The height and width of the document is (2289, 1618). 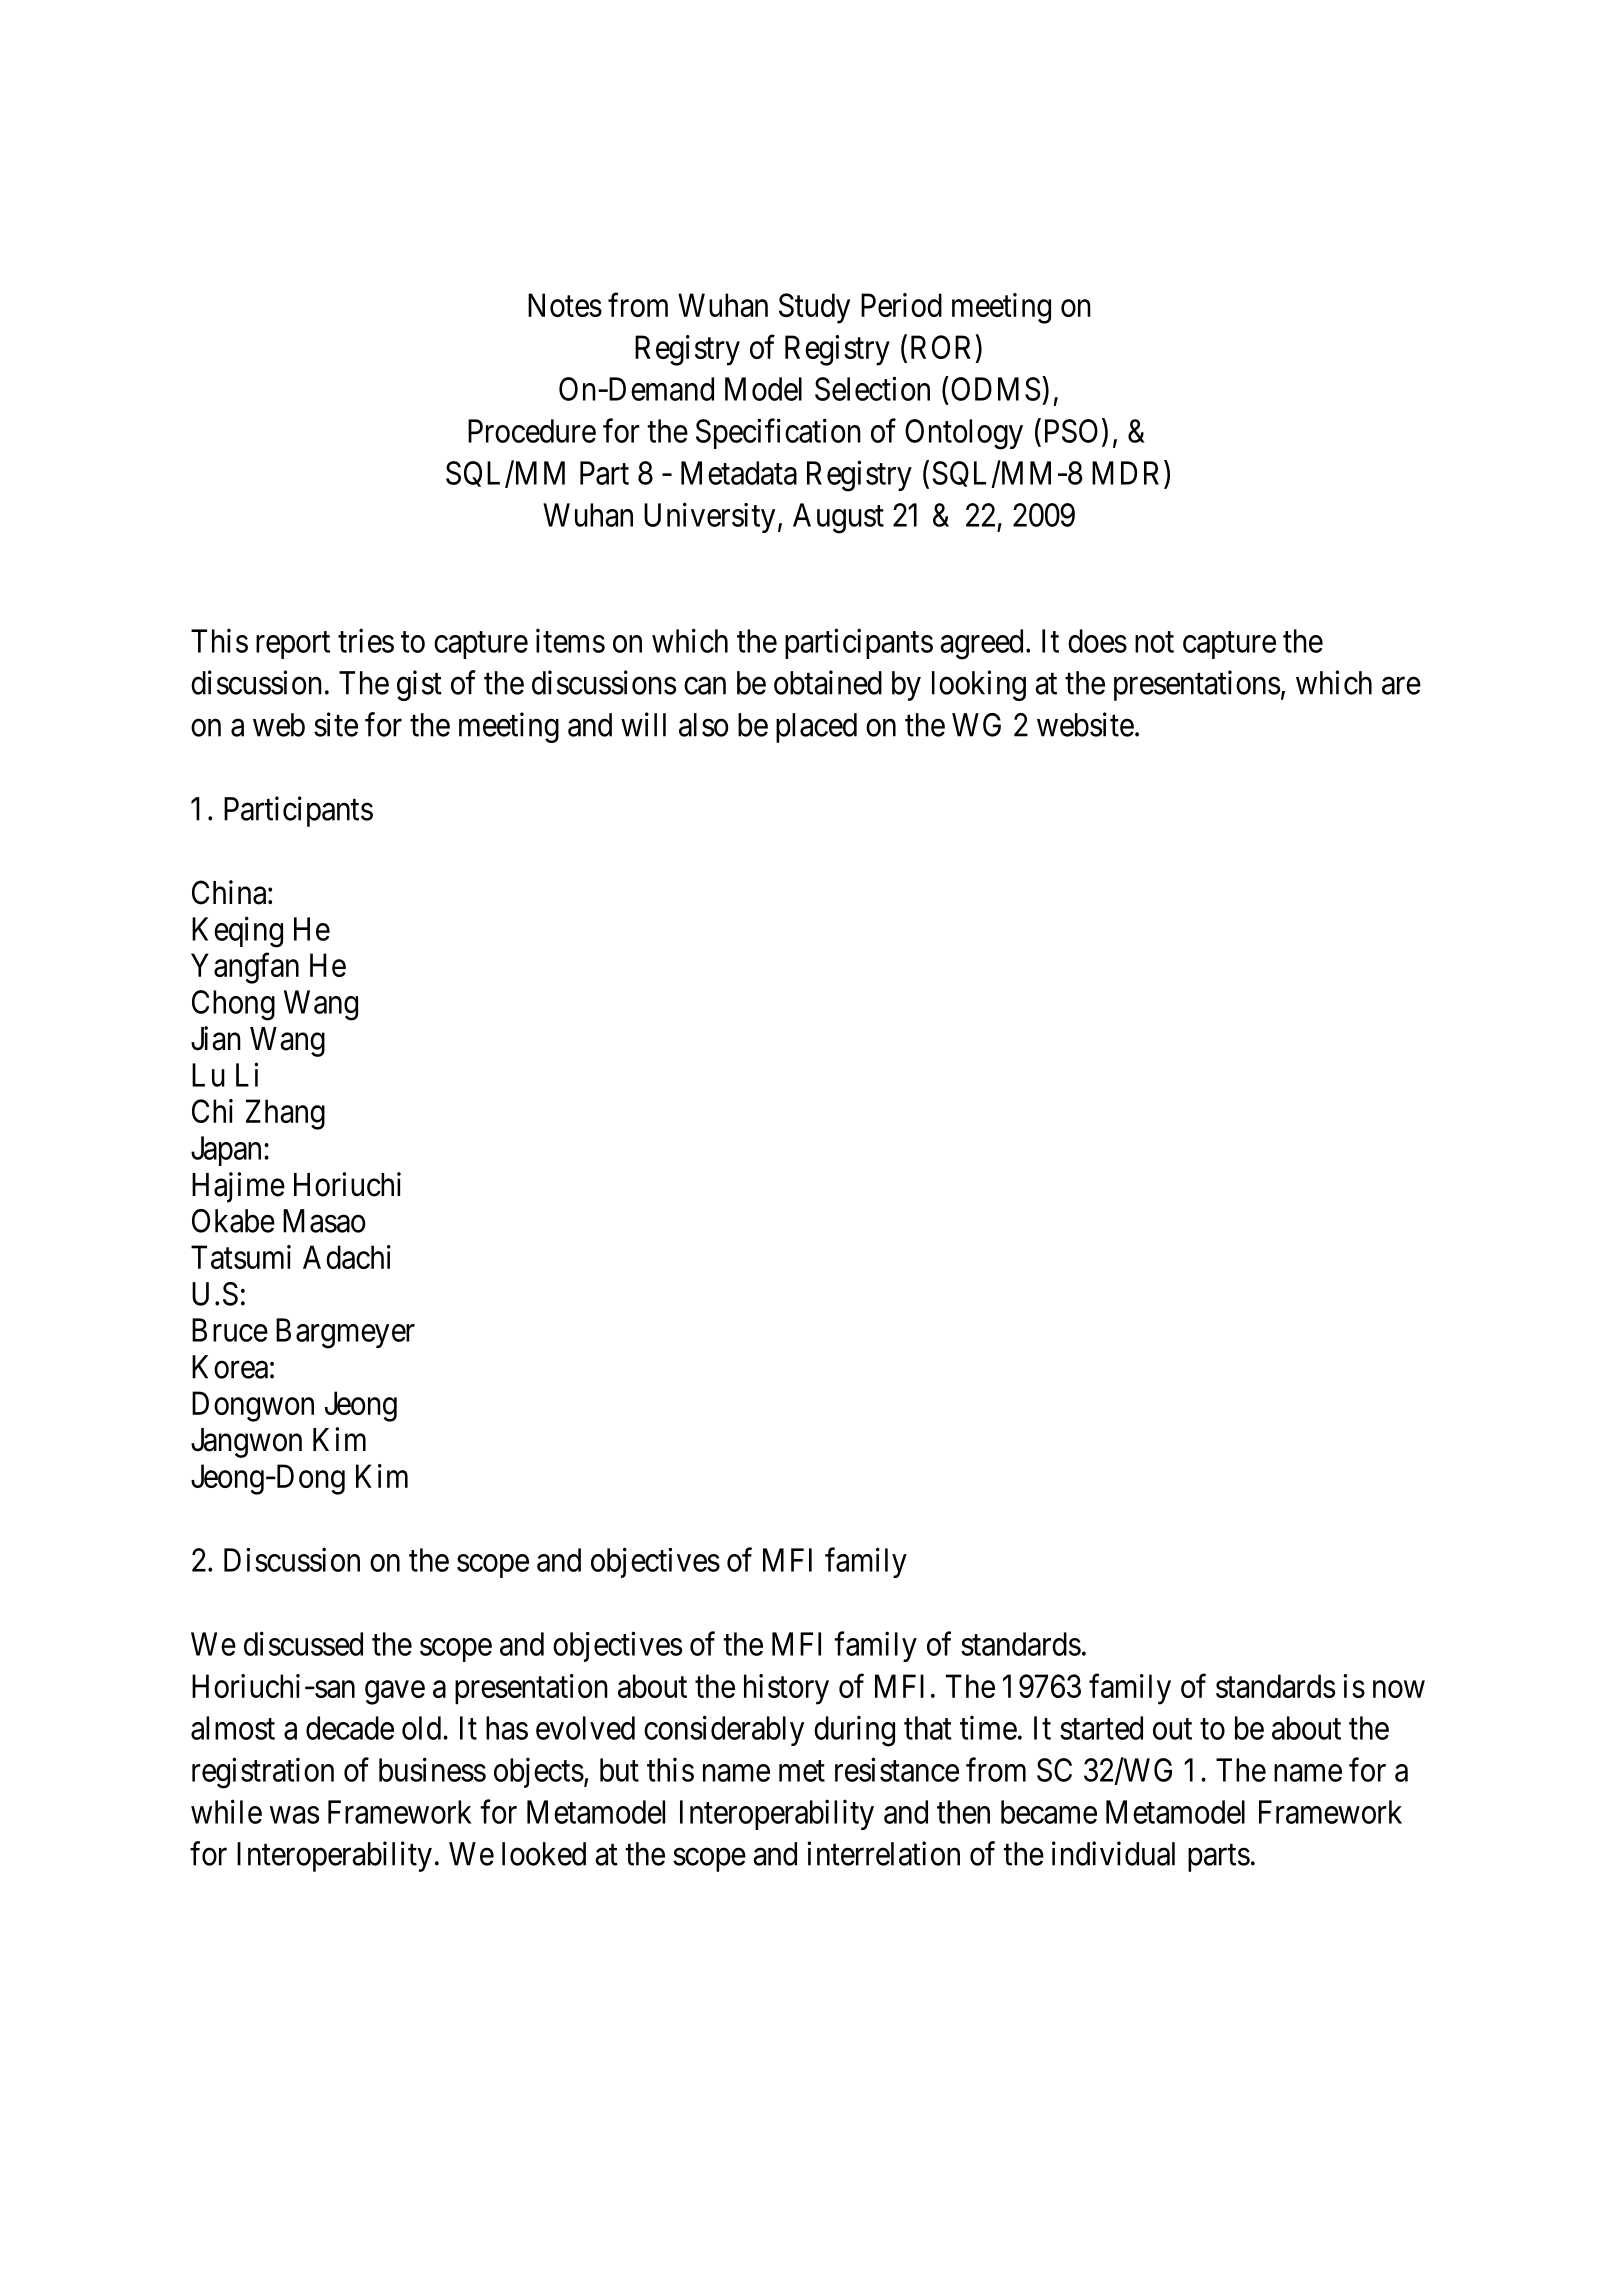 What do you see at coordinates (1401, 686) in the document?
I see `are` at bounding box center [1401, 686].
